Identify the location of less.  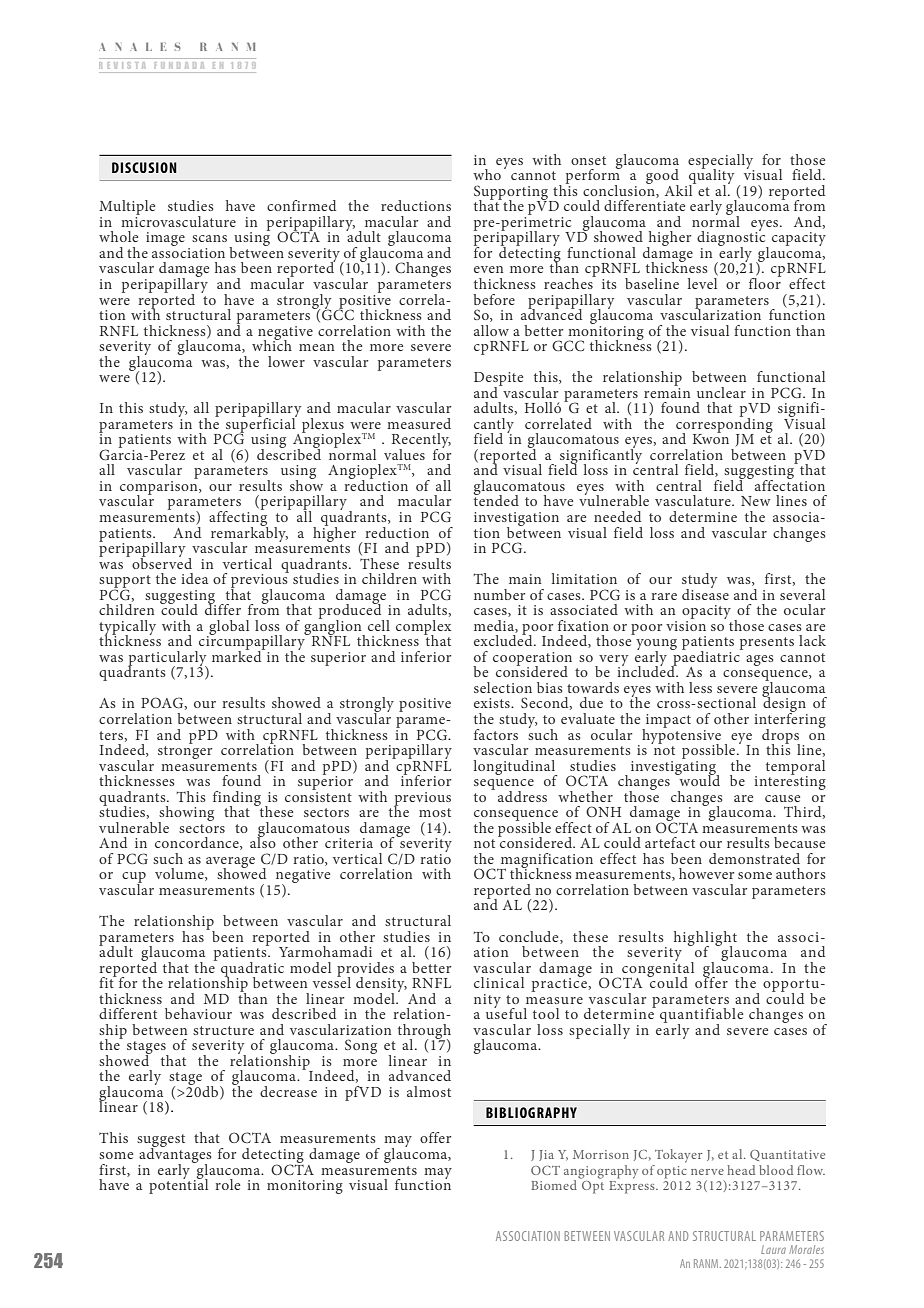
(700, 687).
